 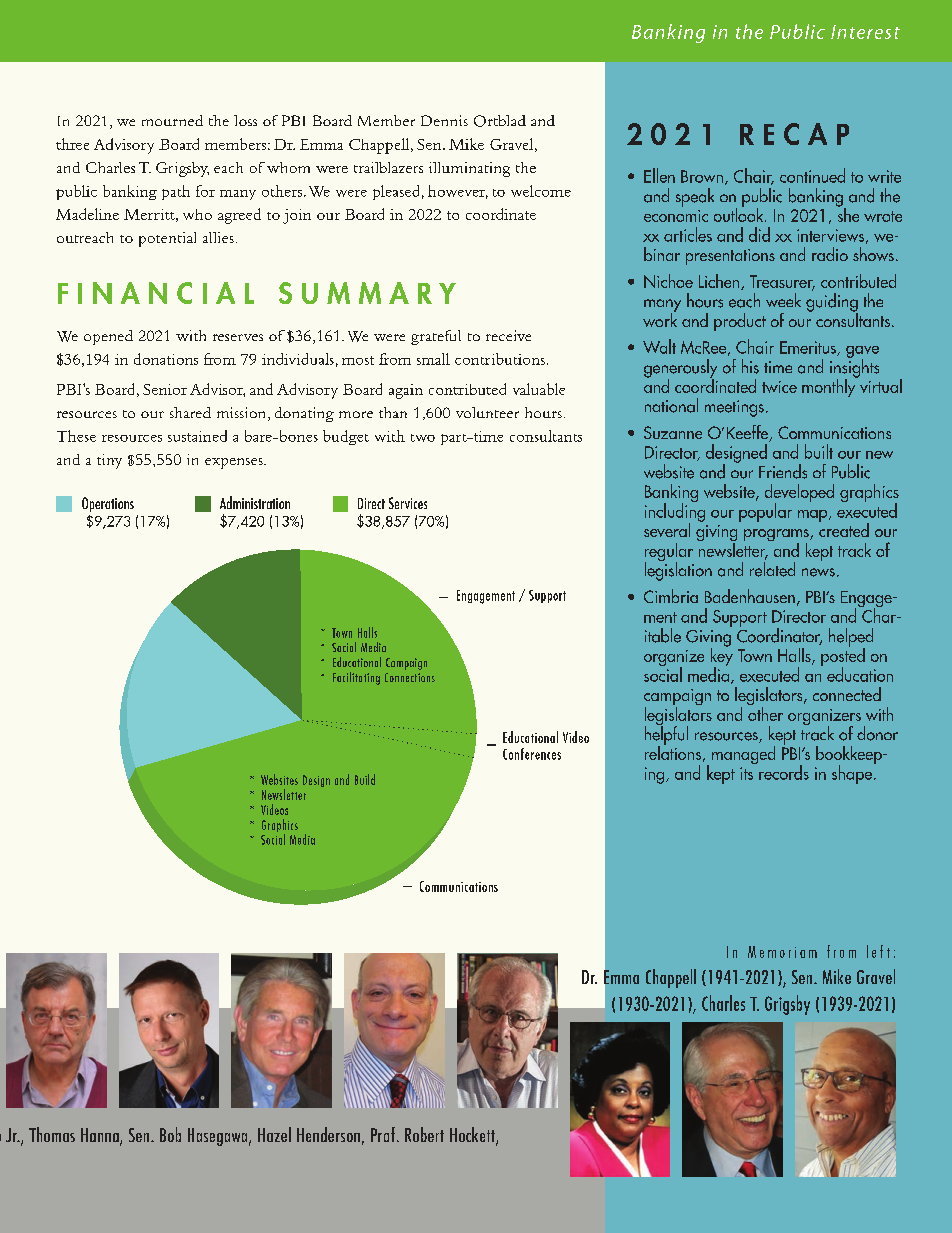 I want to click on Connections, so click(x=410, y=677).
